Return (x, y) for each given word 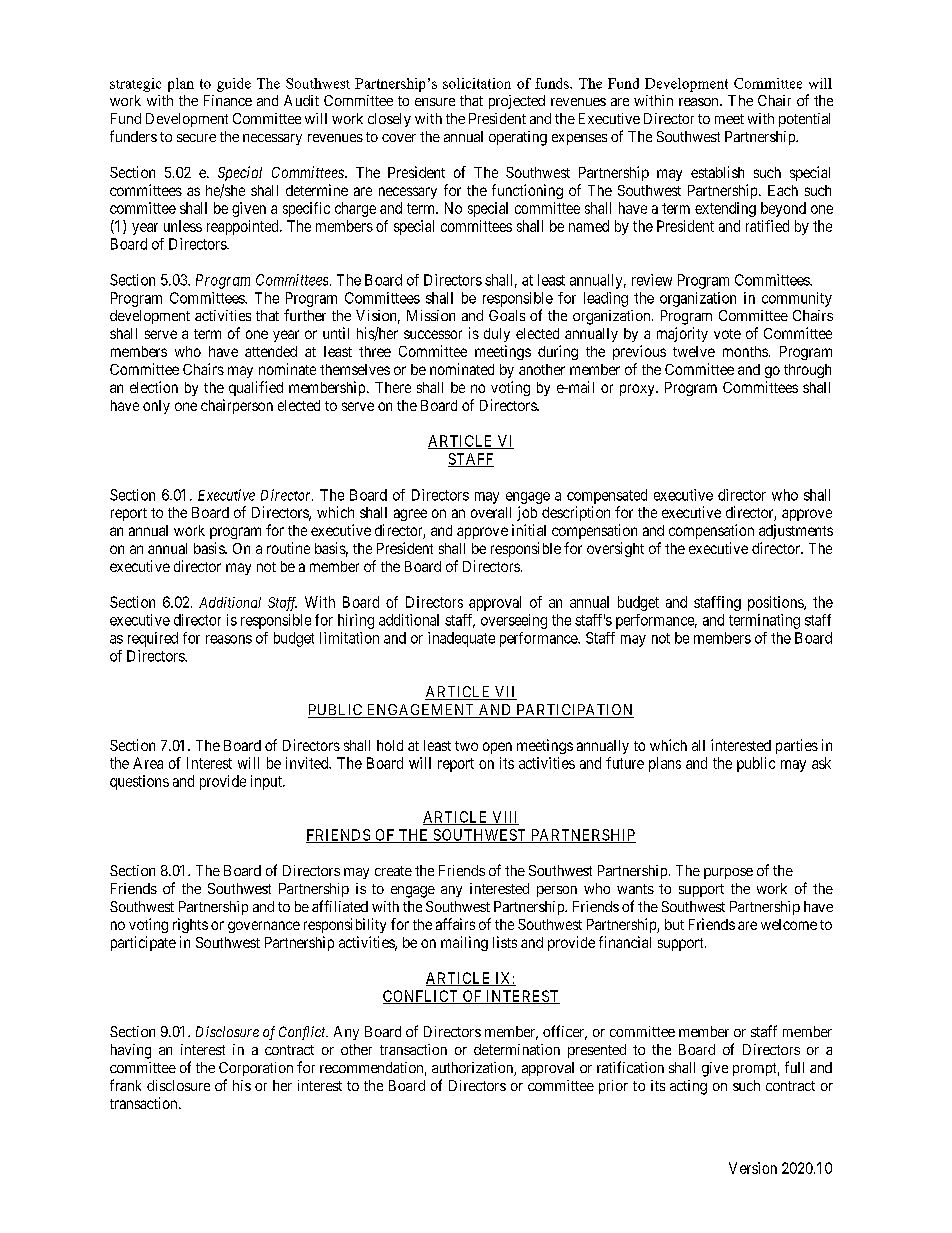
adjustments (796, 531)
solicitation (477, 83)
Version (753, 1168)
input (267, 782)
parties (797, 746)
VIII (504, 818)
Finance (228, 100)
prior (613, 1087)
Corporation (256, 1069)
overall (491, 512)
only (156, 407)
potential (804, 120)
